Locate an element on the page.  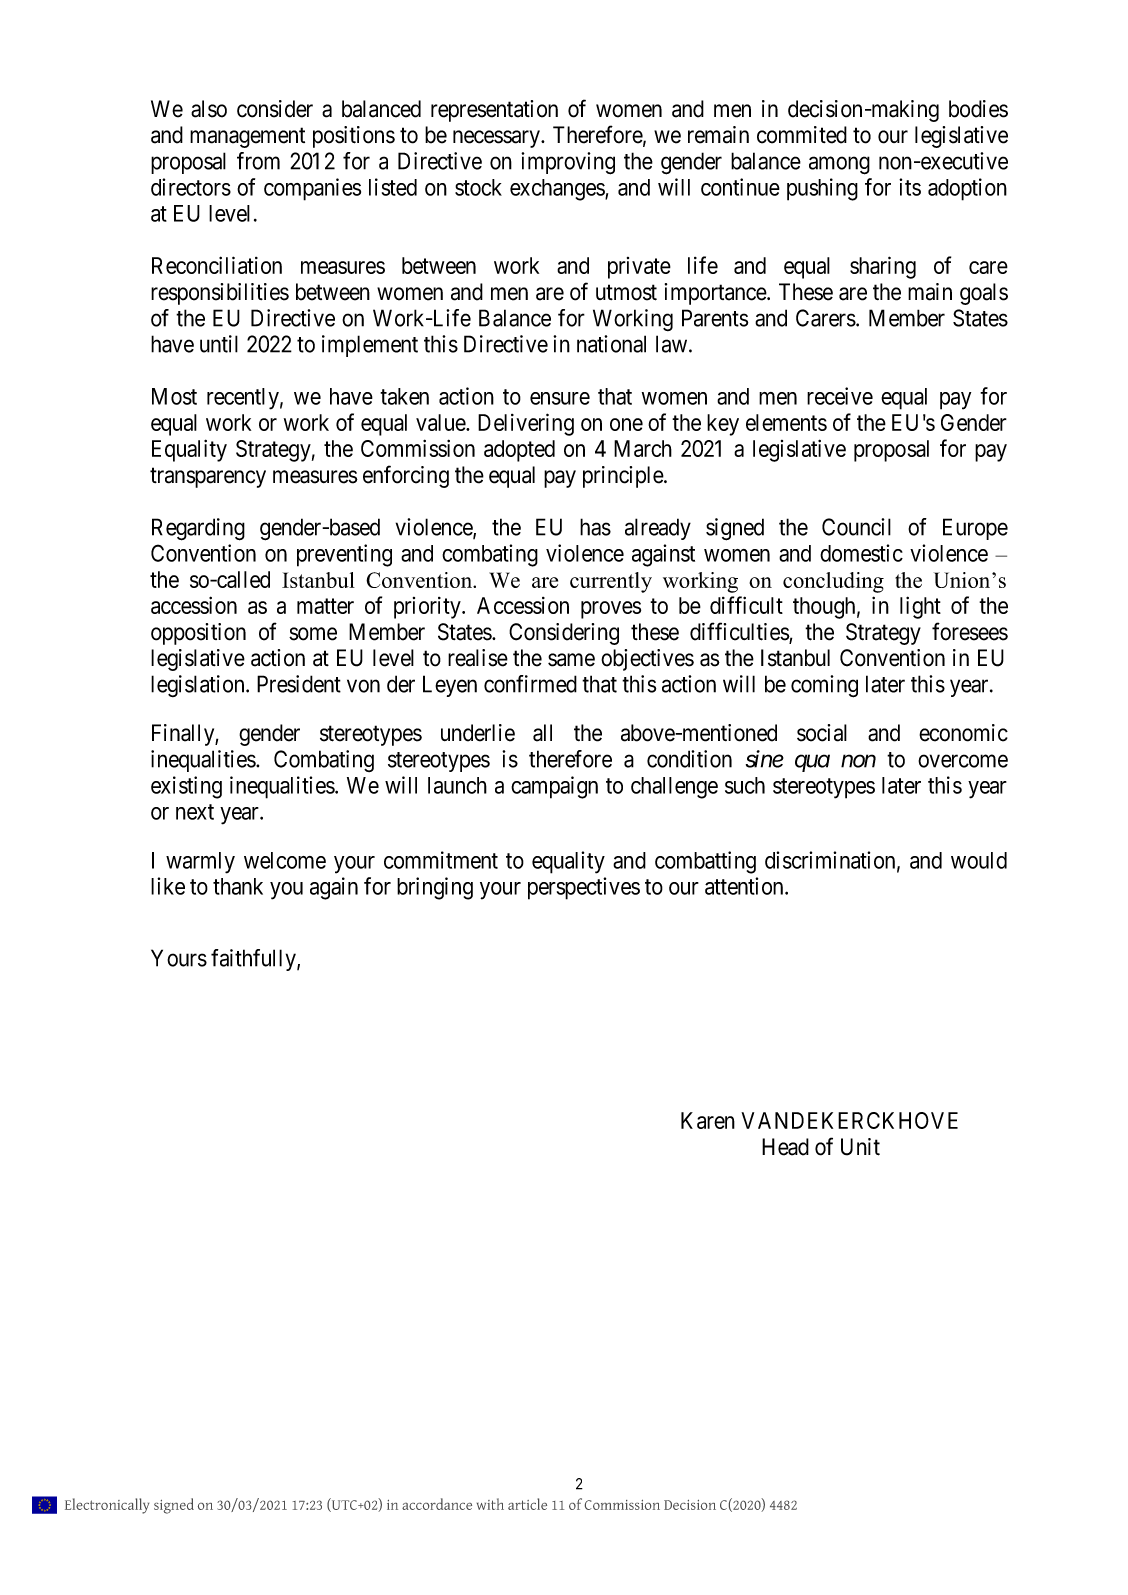
article is located at coordinates (527, 1504).
